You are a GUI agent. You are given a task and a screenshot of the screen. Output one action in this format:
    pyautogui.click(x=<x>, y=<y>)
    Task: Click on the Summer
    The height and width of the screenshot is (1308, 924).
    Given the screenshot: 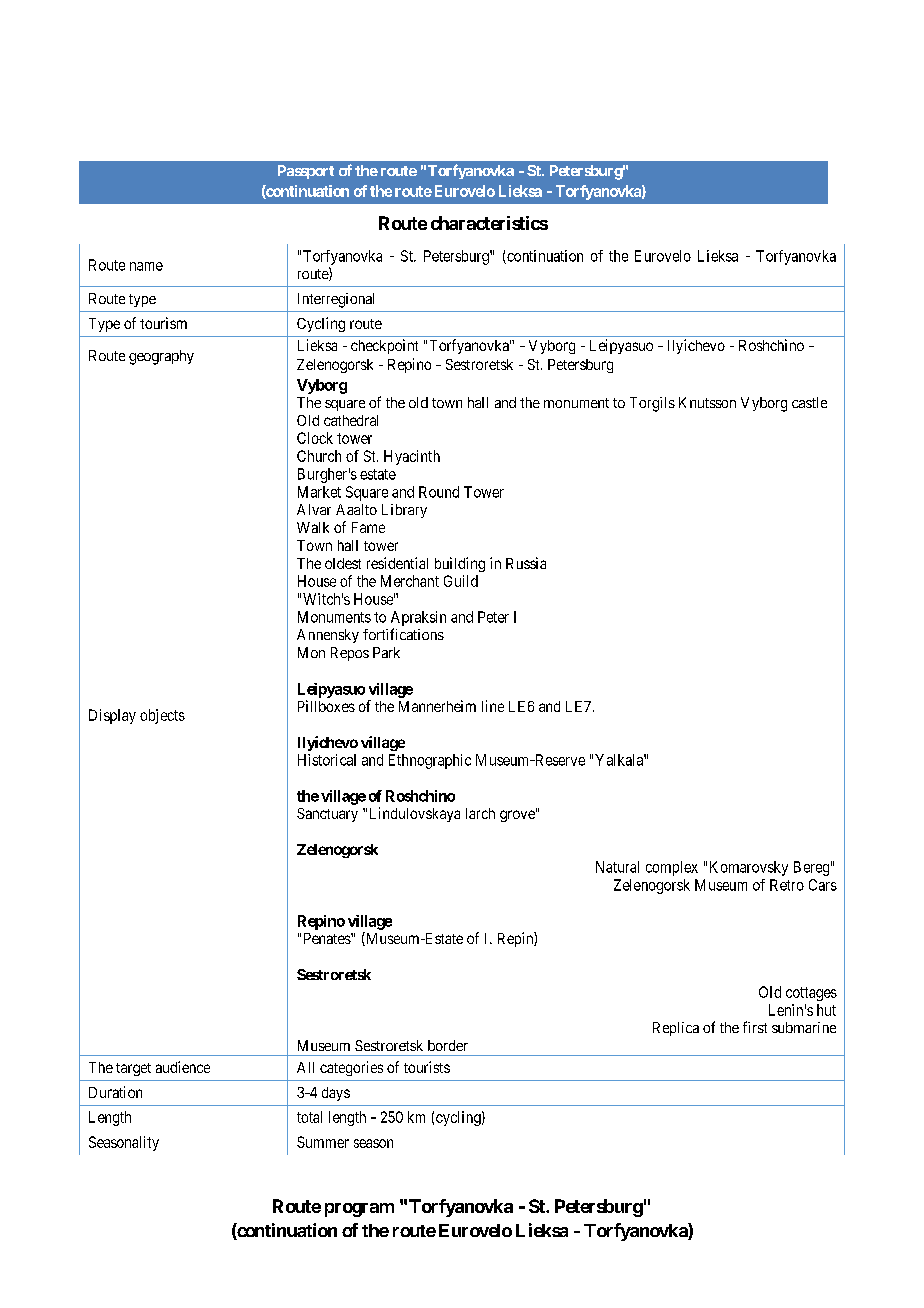 What is the action you would take?
    pyautogui.click(x=323, y=1142)
